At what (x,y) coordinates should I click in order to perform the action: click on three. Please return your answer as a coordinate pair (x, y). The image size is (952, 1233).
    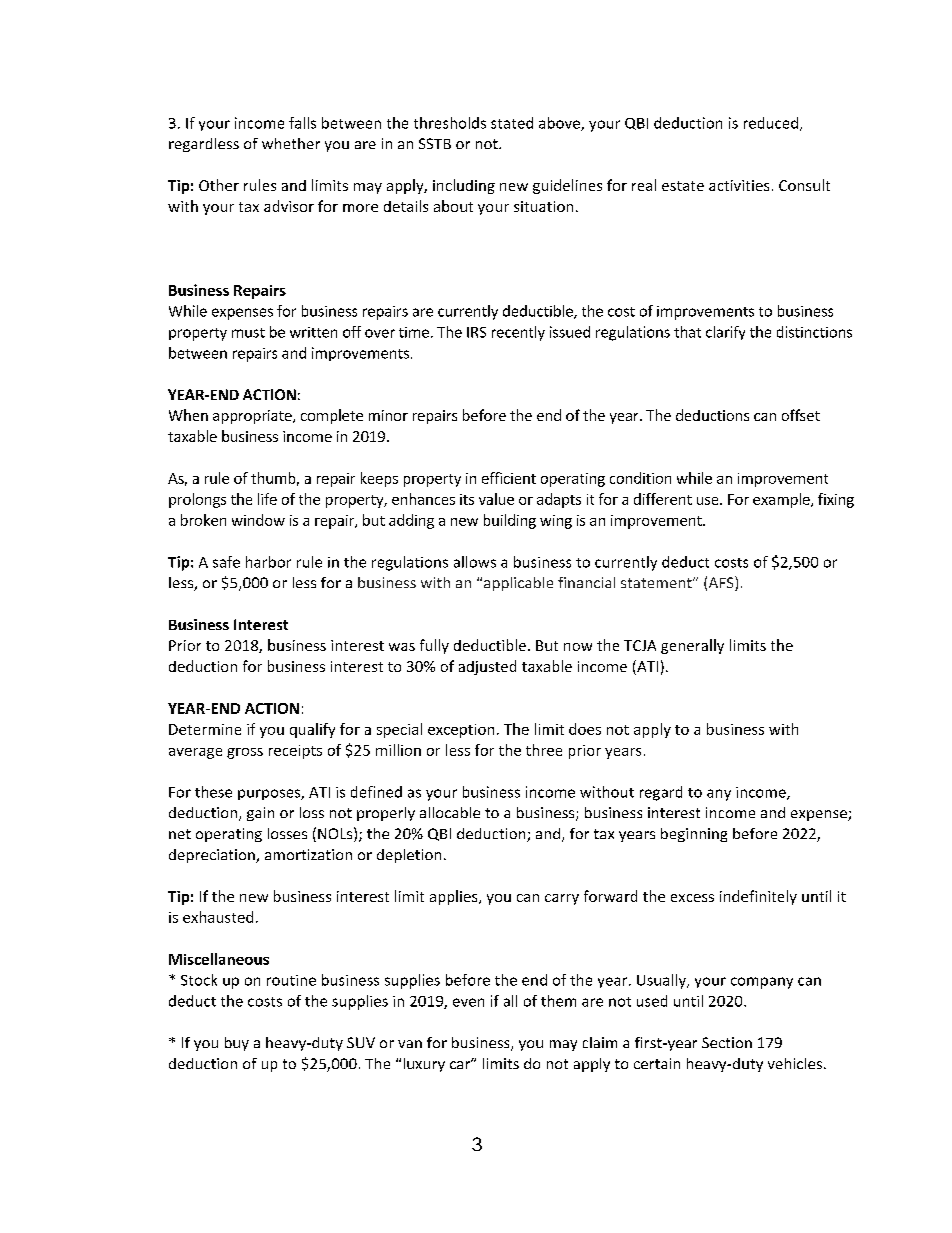
    Looking at the image, I should click on (544, 750).
